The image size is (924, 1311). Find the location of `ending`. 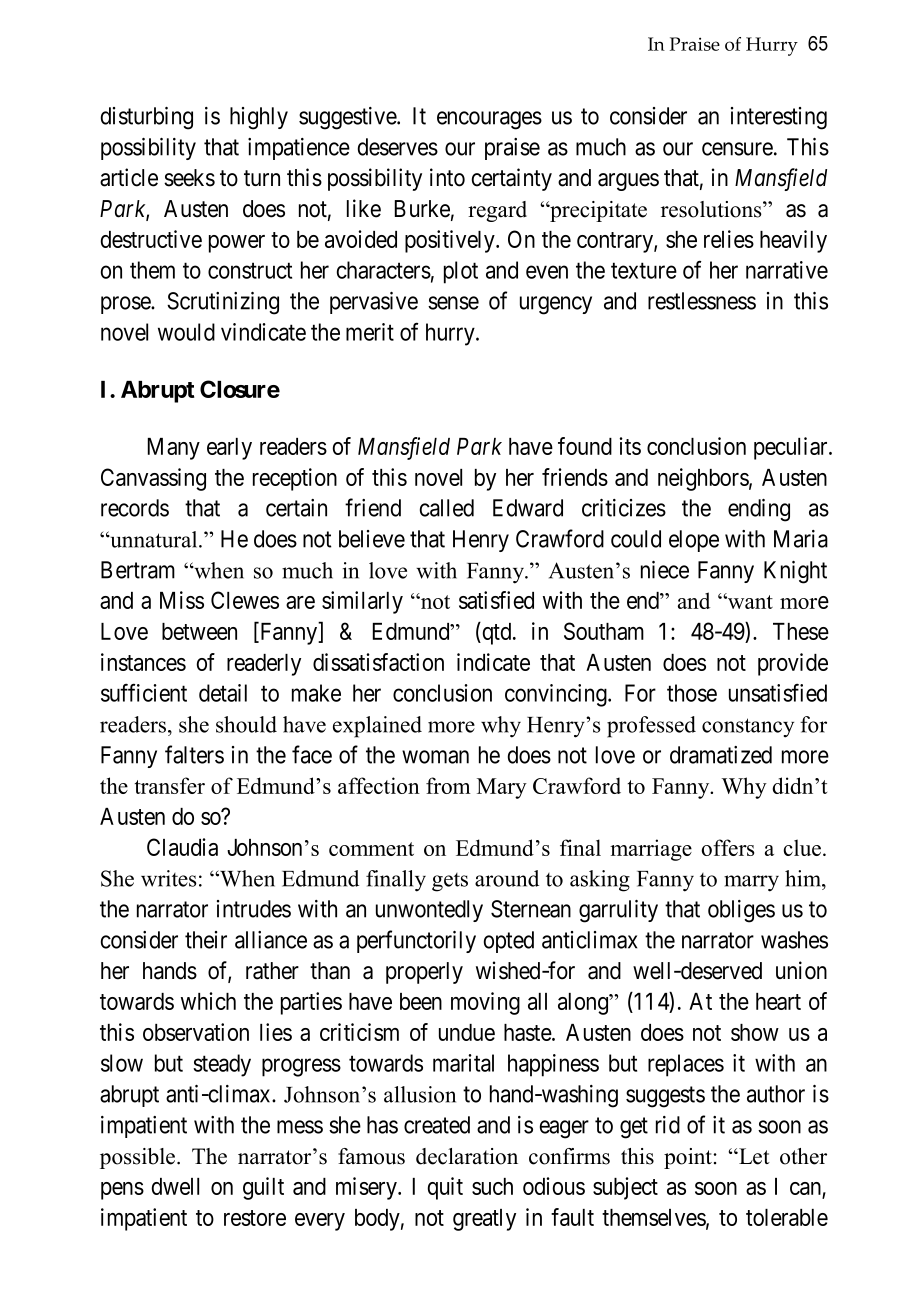

ending is located at coordinates (759, 510).
